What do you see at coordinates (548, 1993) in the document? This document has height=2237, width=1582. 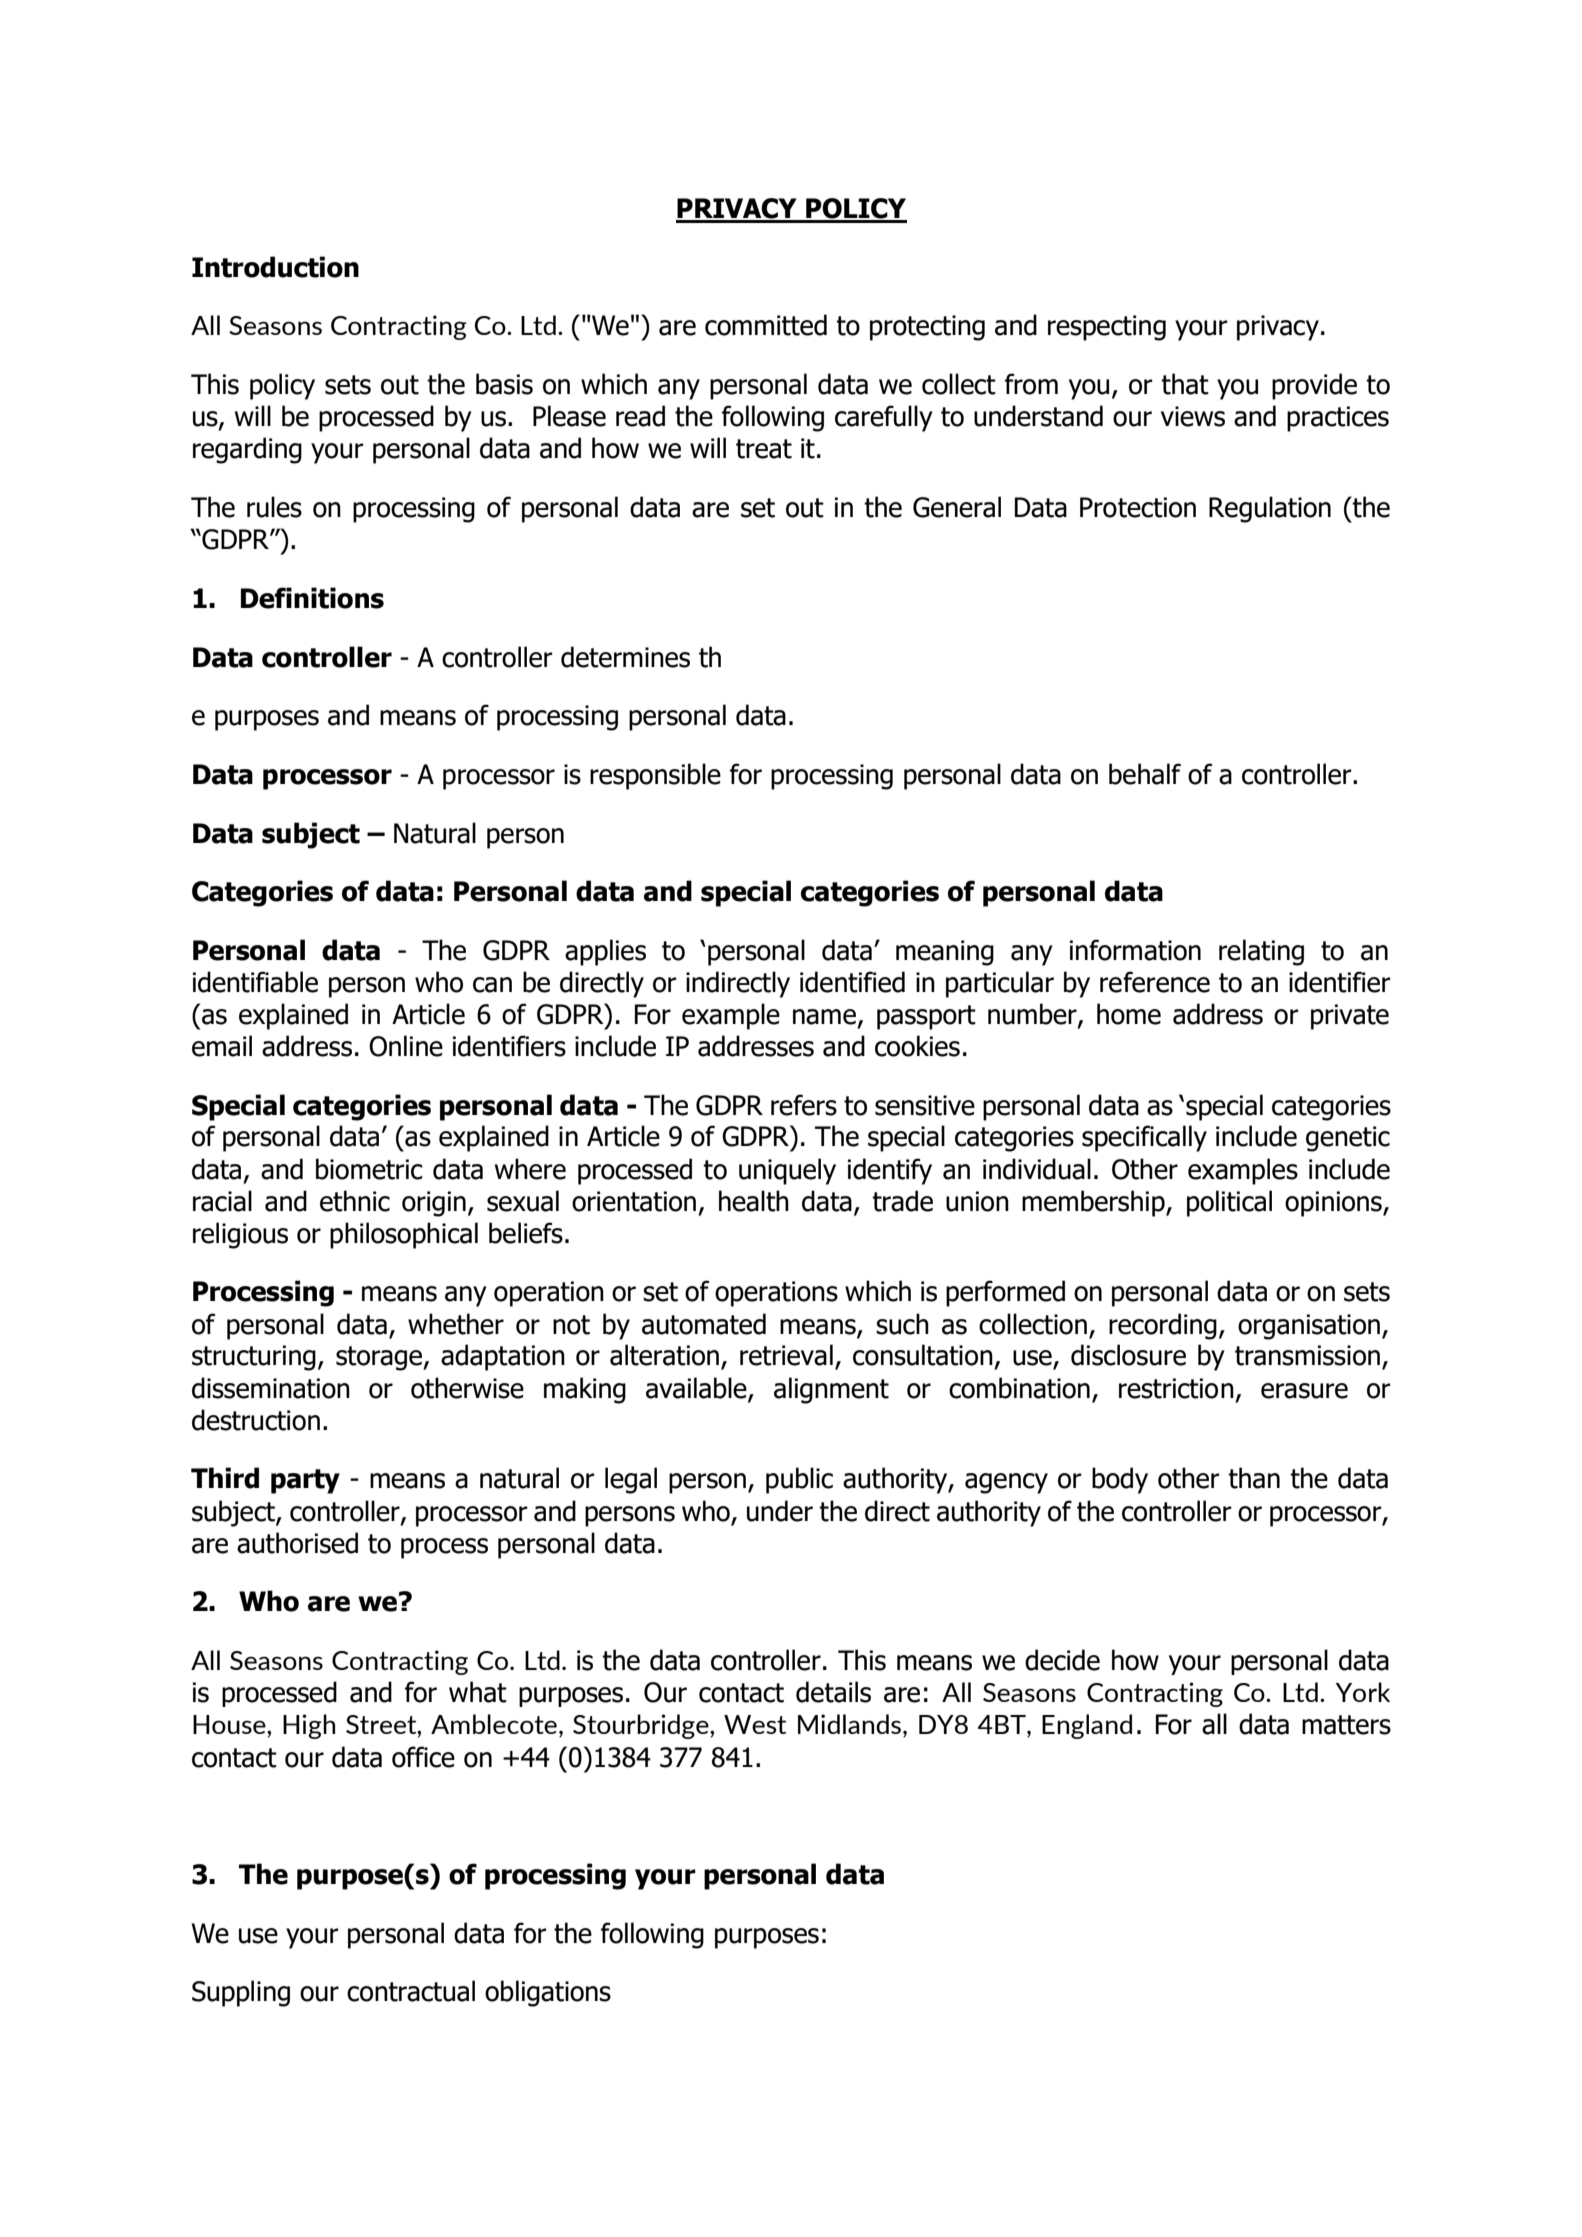 I see `obligations` at bounding box center [548, 1993].
